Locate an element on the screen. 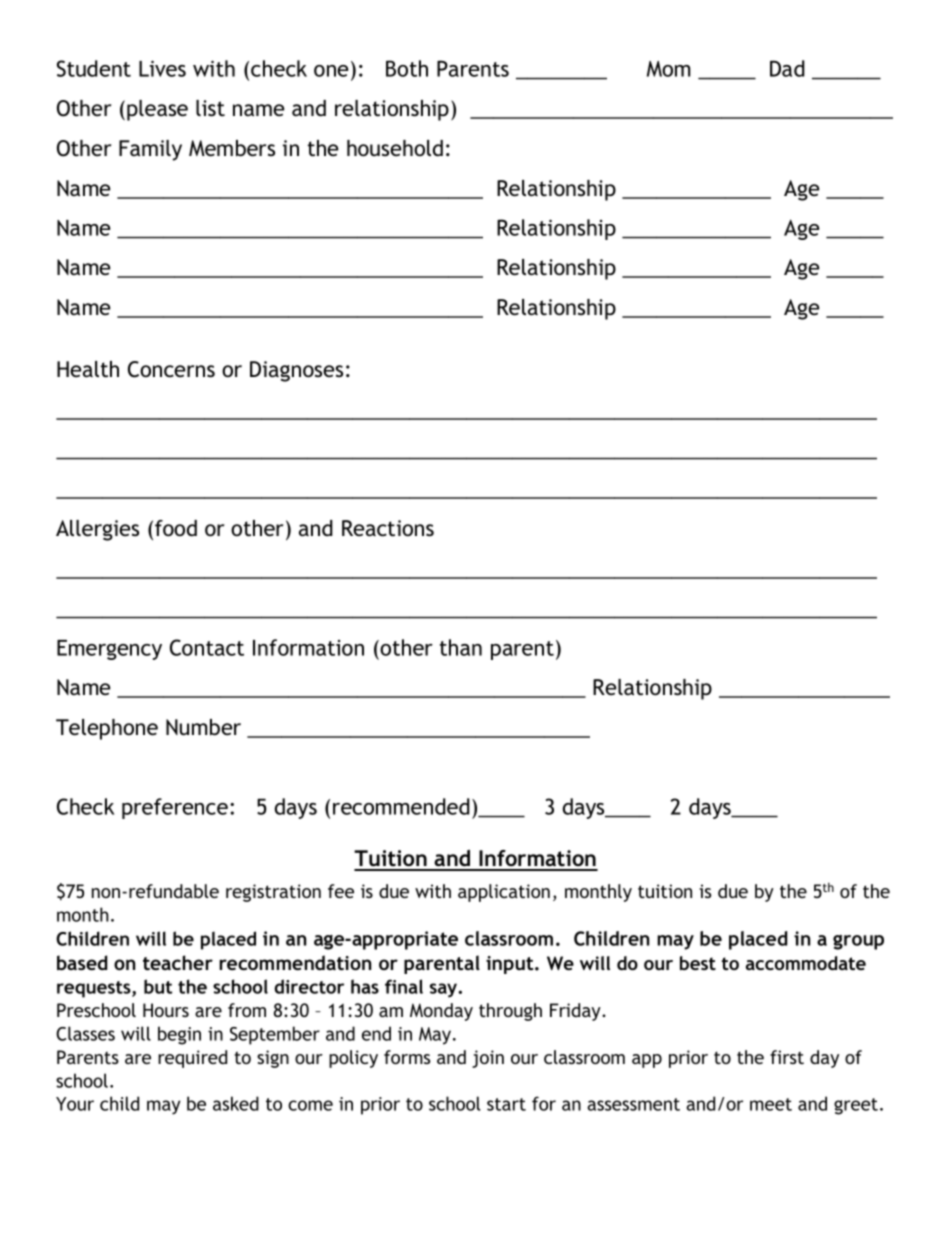 The image size is (952, 1233). Reactions is located at coordinates (388, 528).
